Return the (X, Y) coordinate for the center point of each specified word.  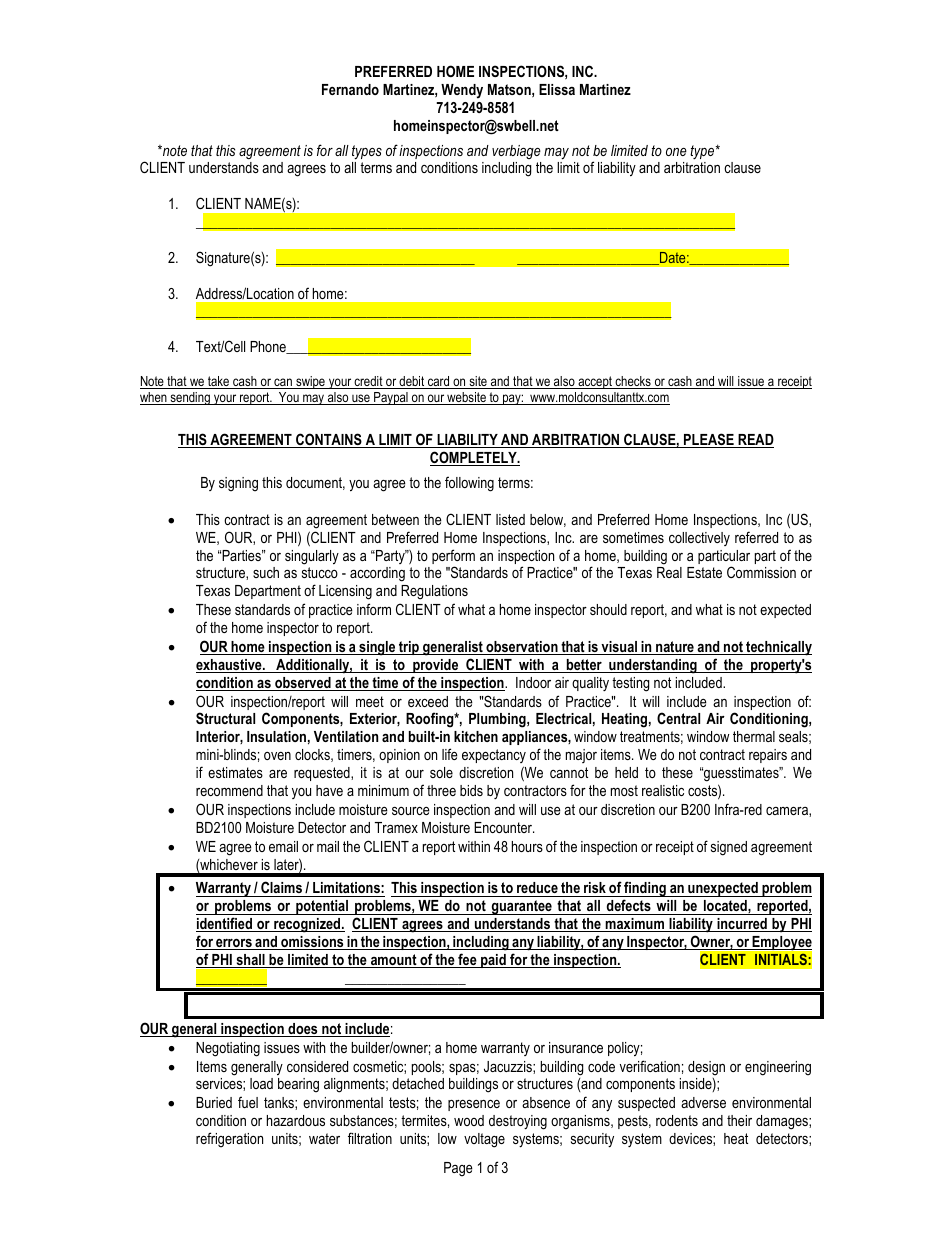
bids (471, 790)
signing (238, 484)
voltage (484, 1140)
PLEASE (709, 440)
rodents (677, 1120)
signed (729, 848)
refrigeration (229, 1140)
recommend (229, 790)
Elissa (557, 89)
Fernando (350, 89)
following (469, 484)
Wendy (462, 91)
